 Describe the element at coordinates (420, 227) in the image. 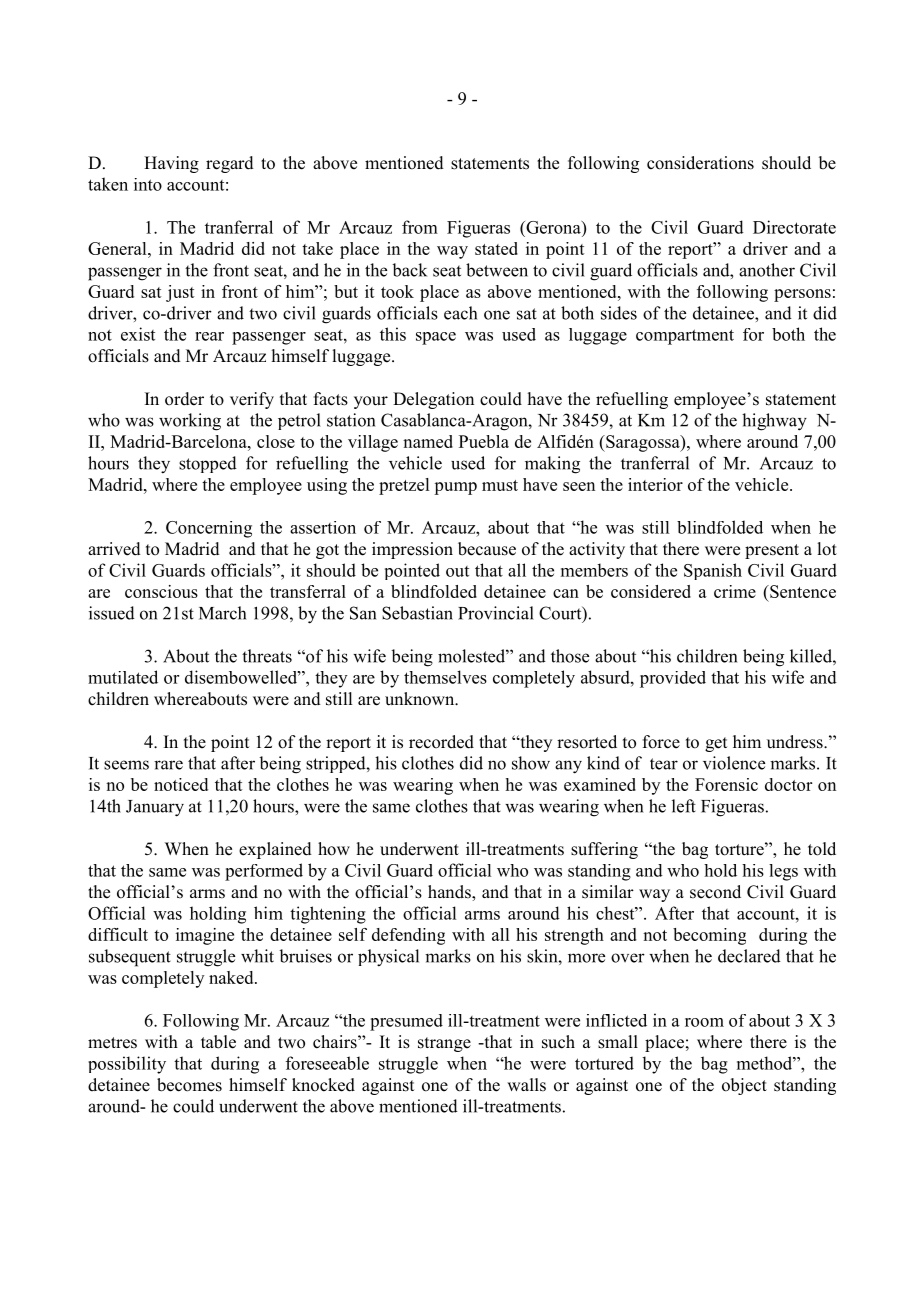

I see `from` at that location.
